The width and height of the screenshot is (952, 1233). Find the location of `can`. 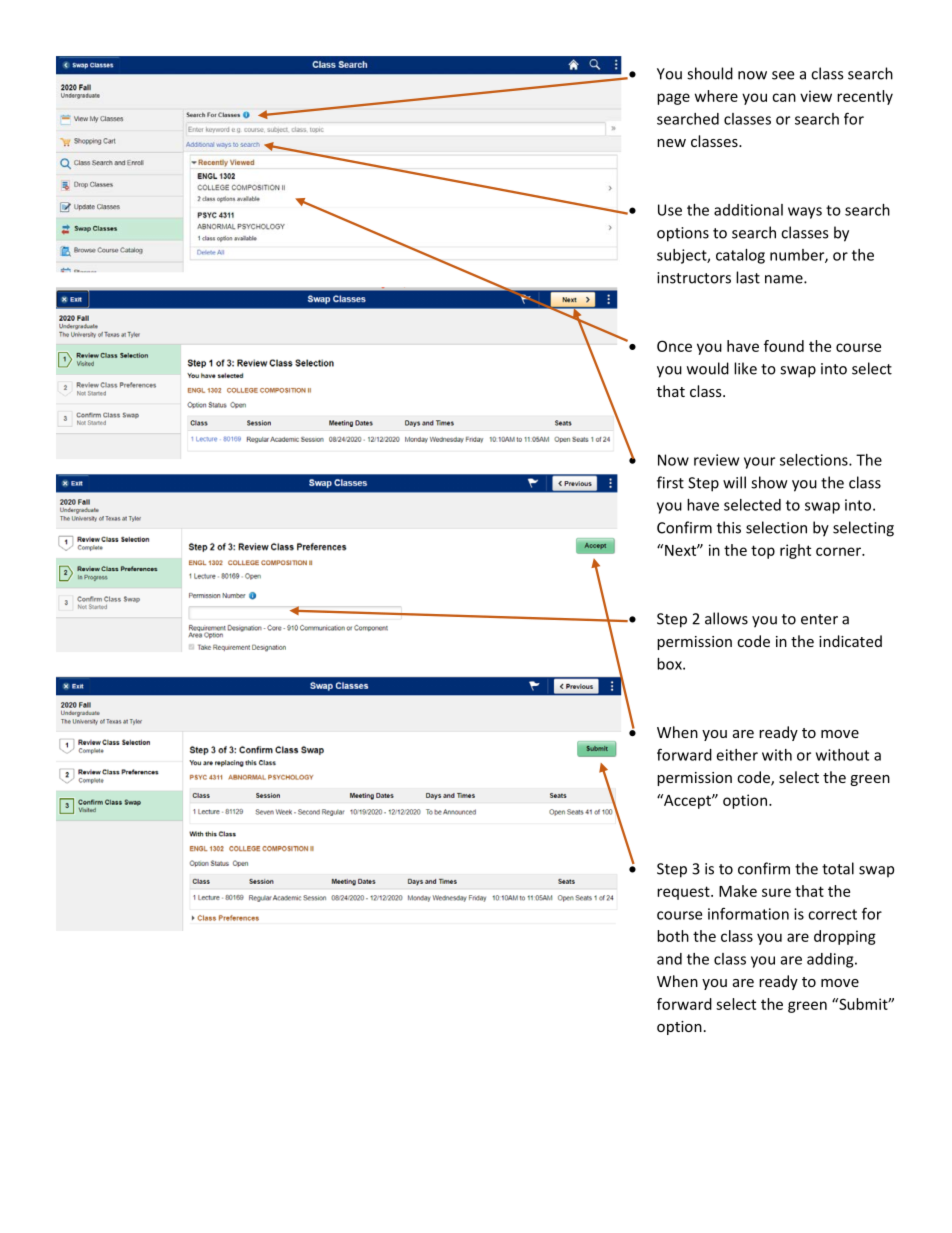

can is located at coordinates (784, 97).
